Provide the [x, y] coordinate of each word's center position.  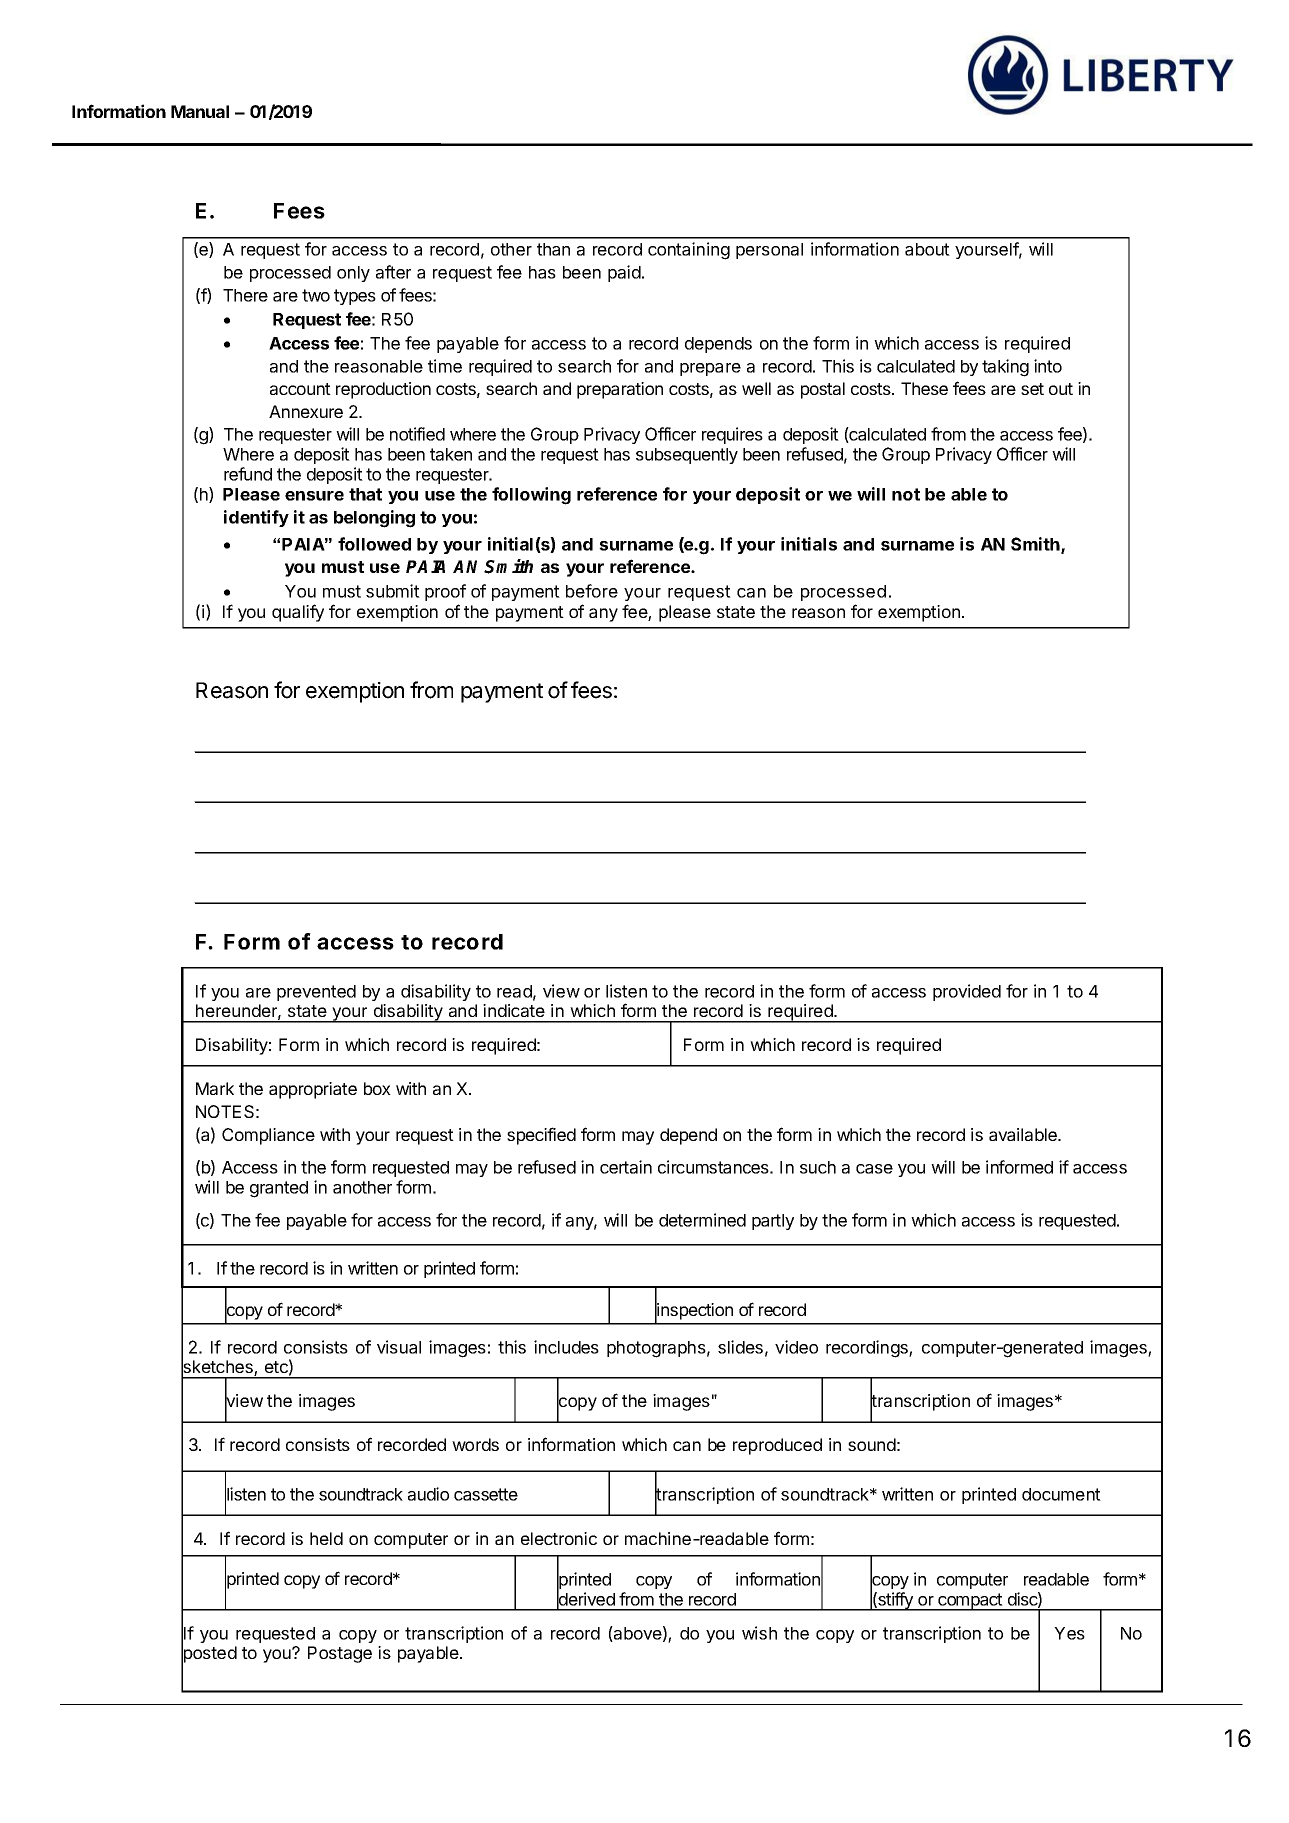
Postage [340, 1654]
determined [702, 1220]
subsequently [687, 456]
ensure [314, 496]
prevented [316, 993]
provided [967, 992]
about [927, 249]
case [874, 1169]
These [924, 388]
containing [689, 251]
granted [279, 1189]
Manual [200, 111]
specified [541, 1136]
